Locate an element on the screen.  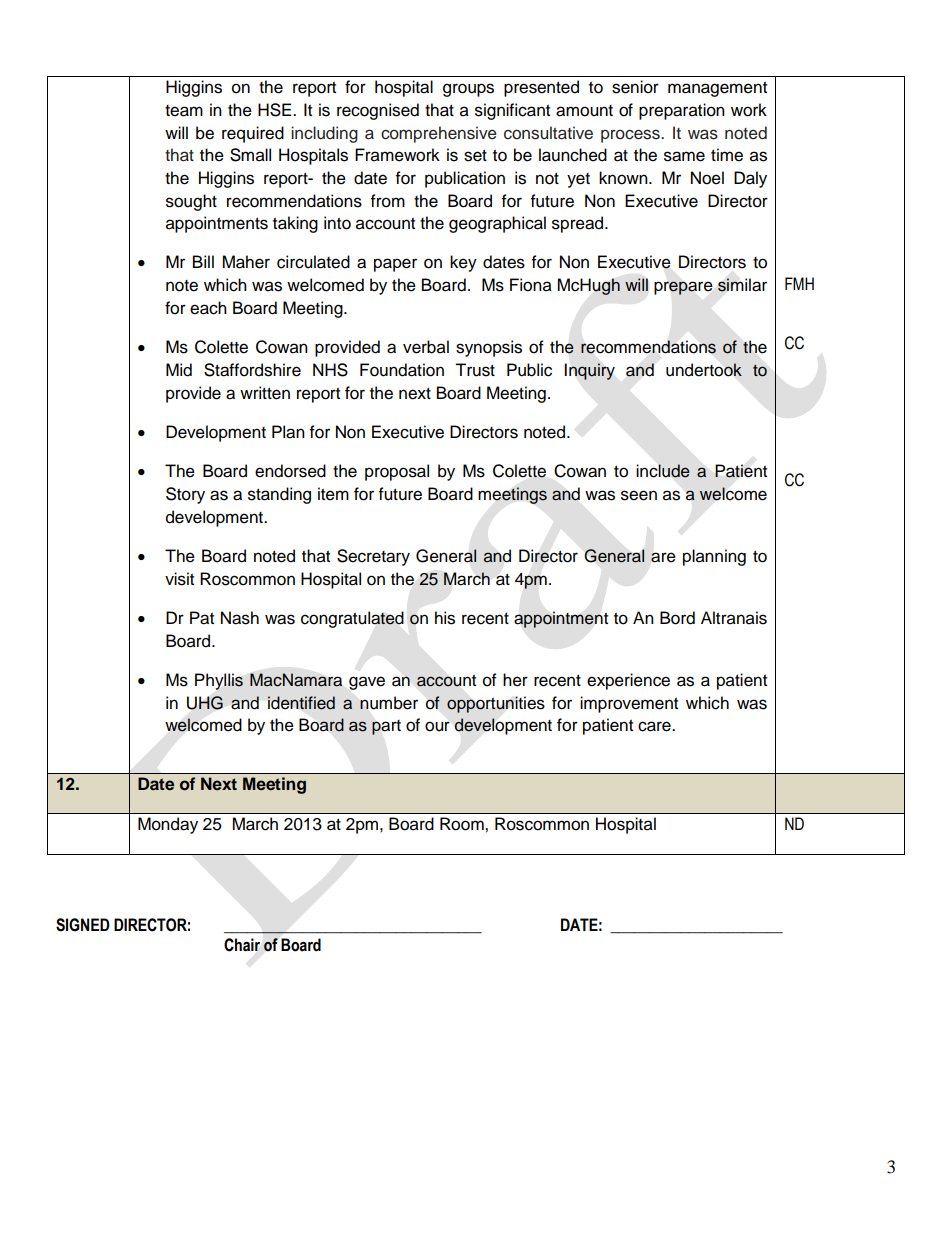
seen is located at coordinates (639, 495).
